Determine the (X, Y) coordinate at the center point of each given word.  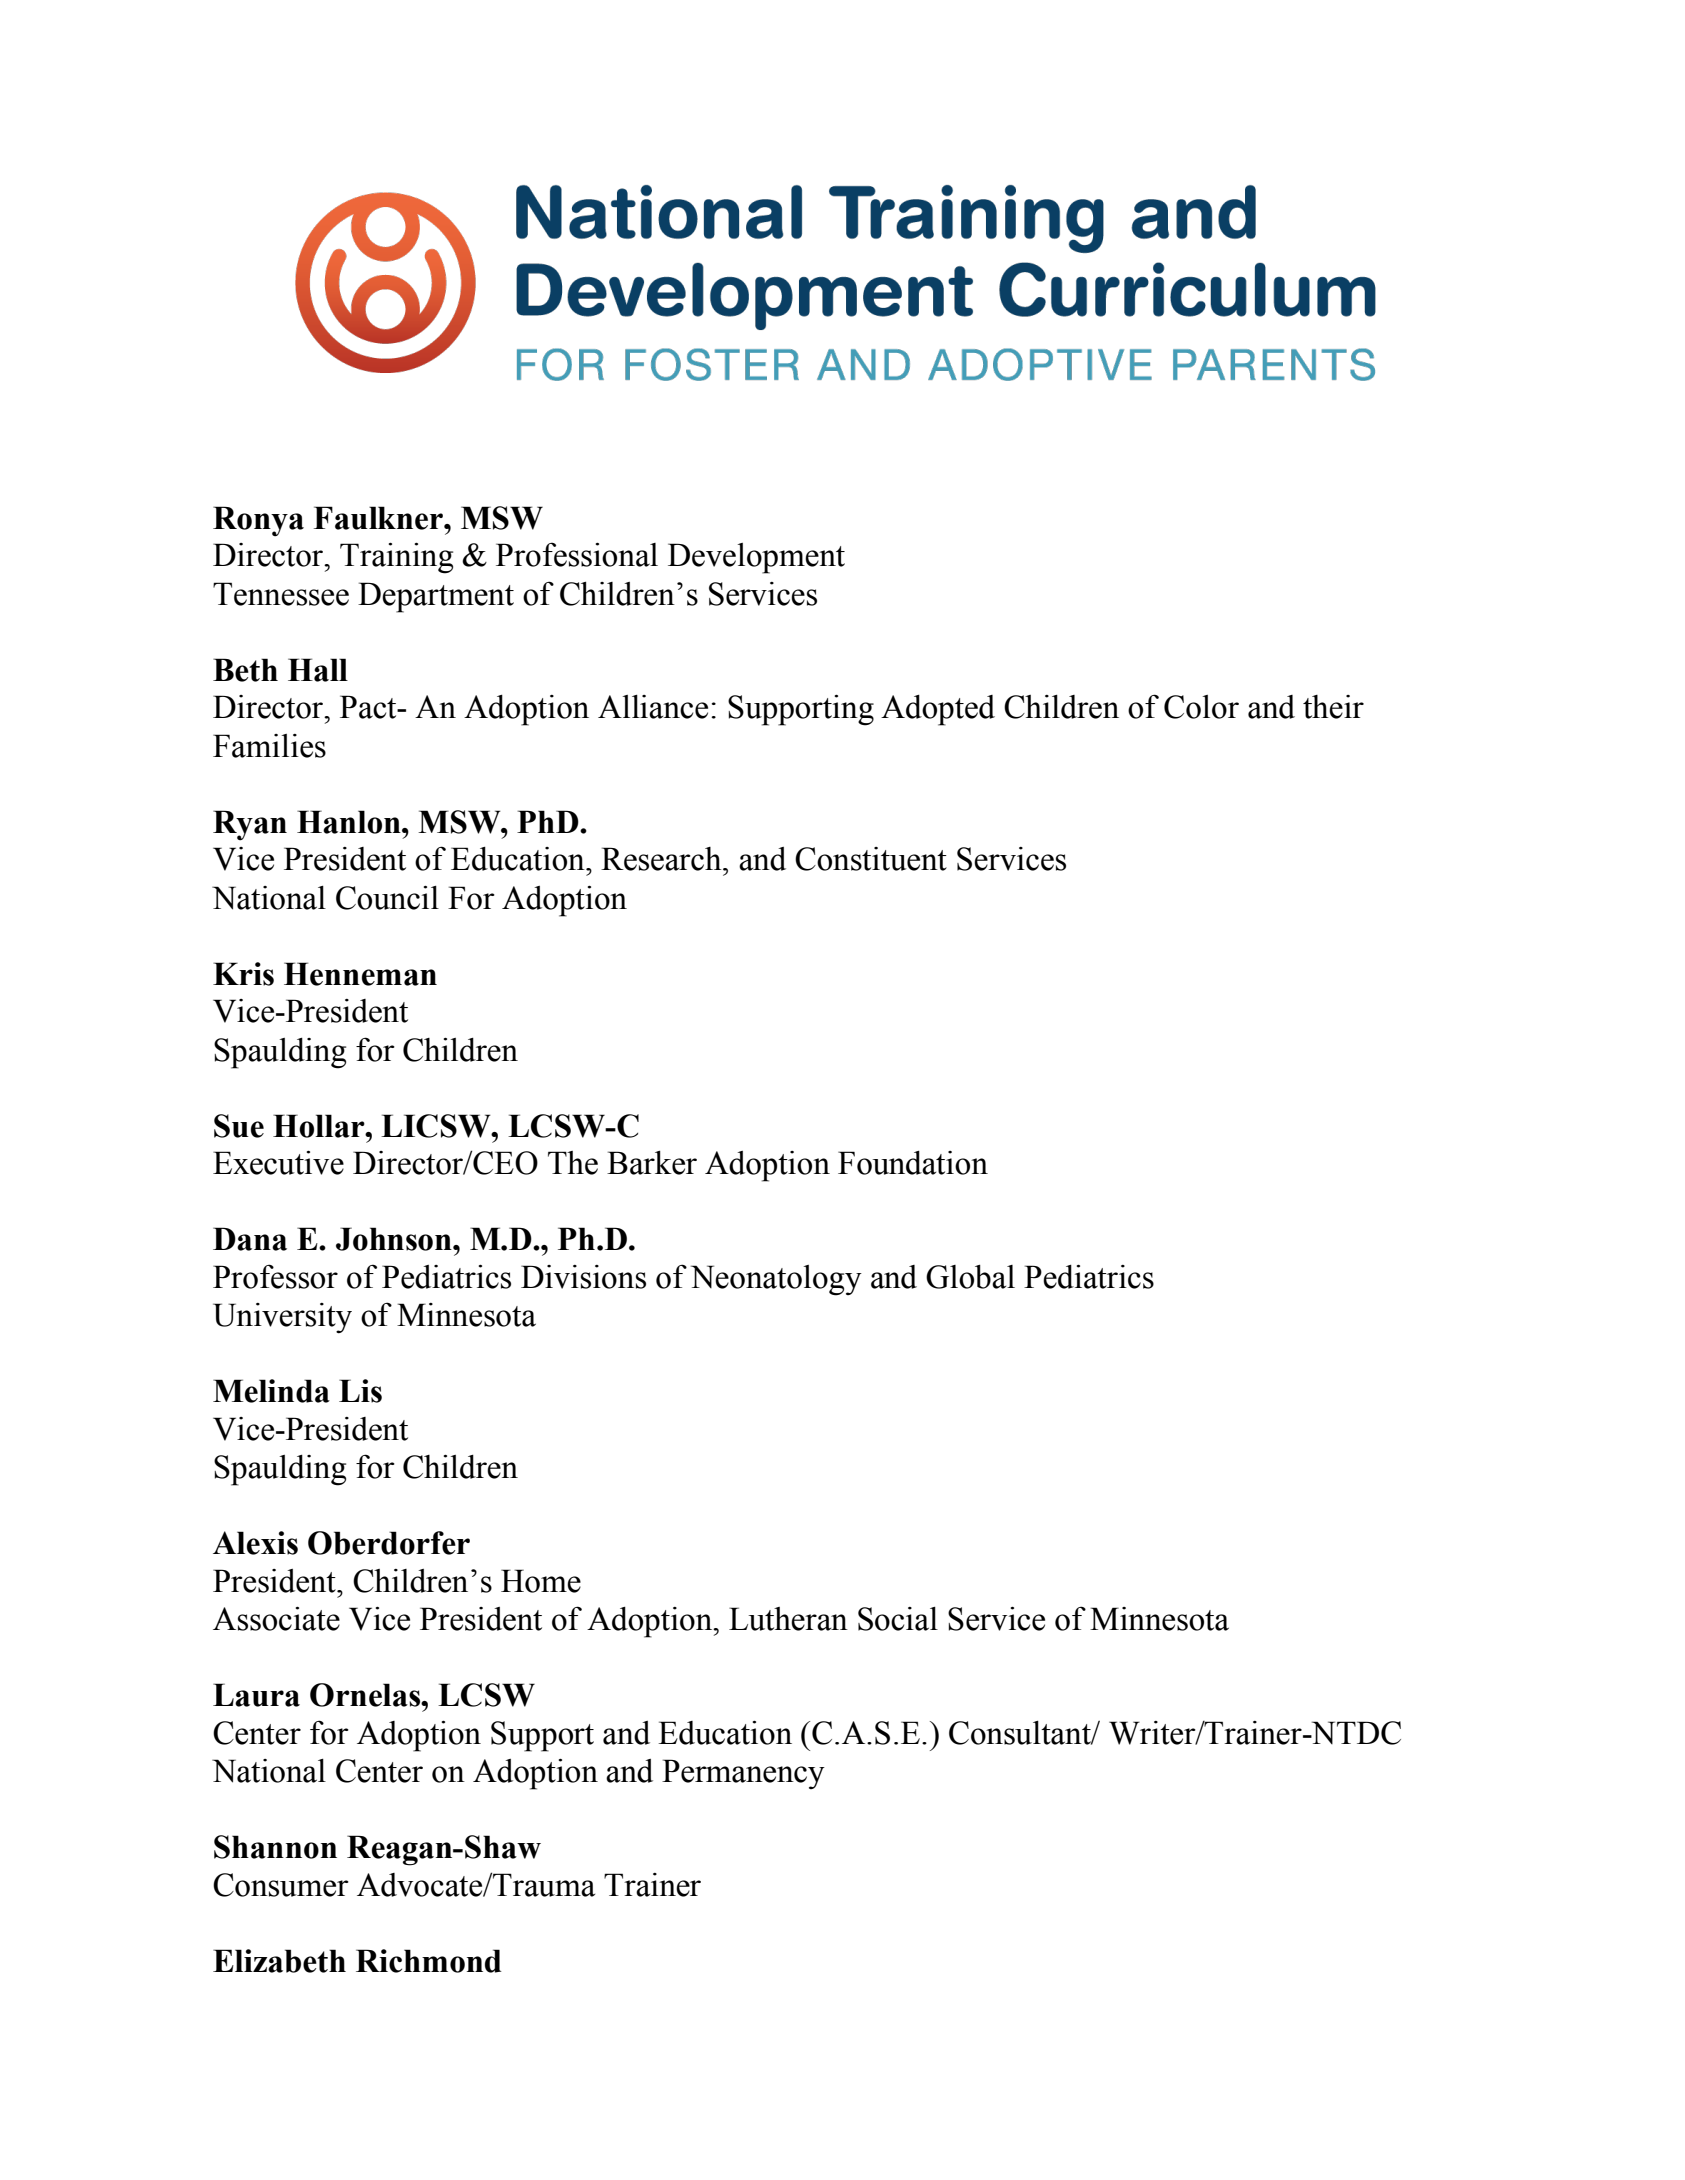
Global (970, 1277)
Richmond (429, 1961)
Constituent (871, 859)
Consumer (281, 1885)
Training (396, 558)
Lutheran (788, 1619)
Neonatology (776, 1280)
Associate (276, 1619)
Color (1201, 707)
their (1333, 707)
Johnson (395, 1239)
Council (387, 898)
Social (898, 1619)
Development (756, 558)
